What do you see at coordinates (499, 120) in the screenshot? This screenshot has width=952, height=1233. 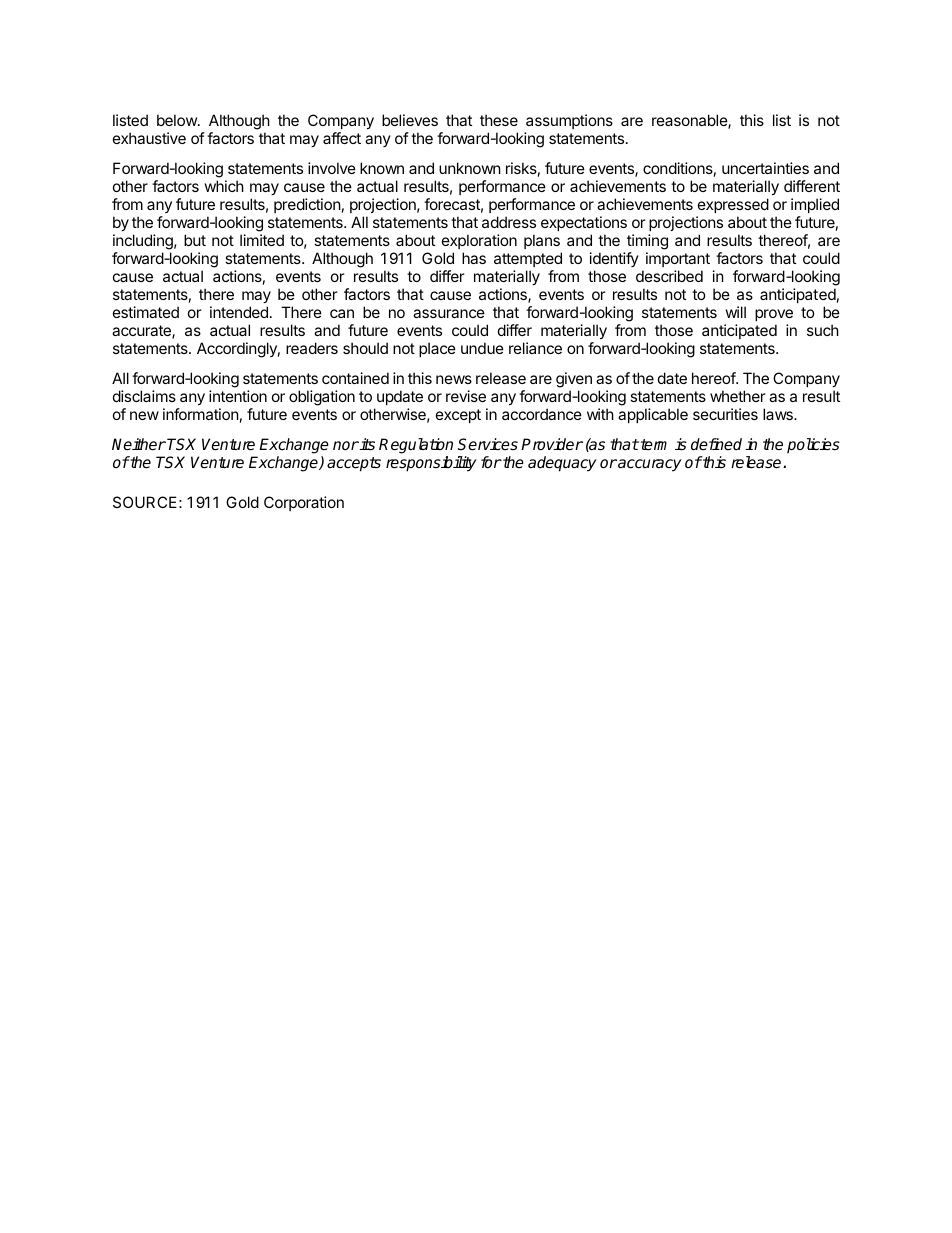 I see `these` at bounding box center [499, 120].
